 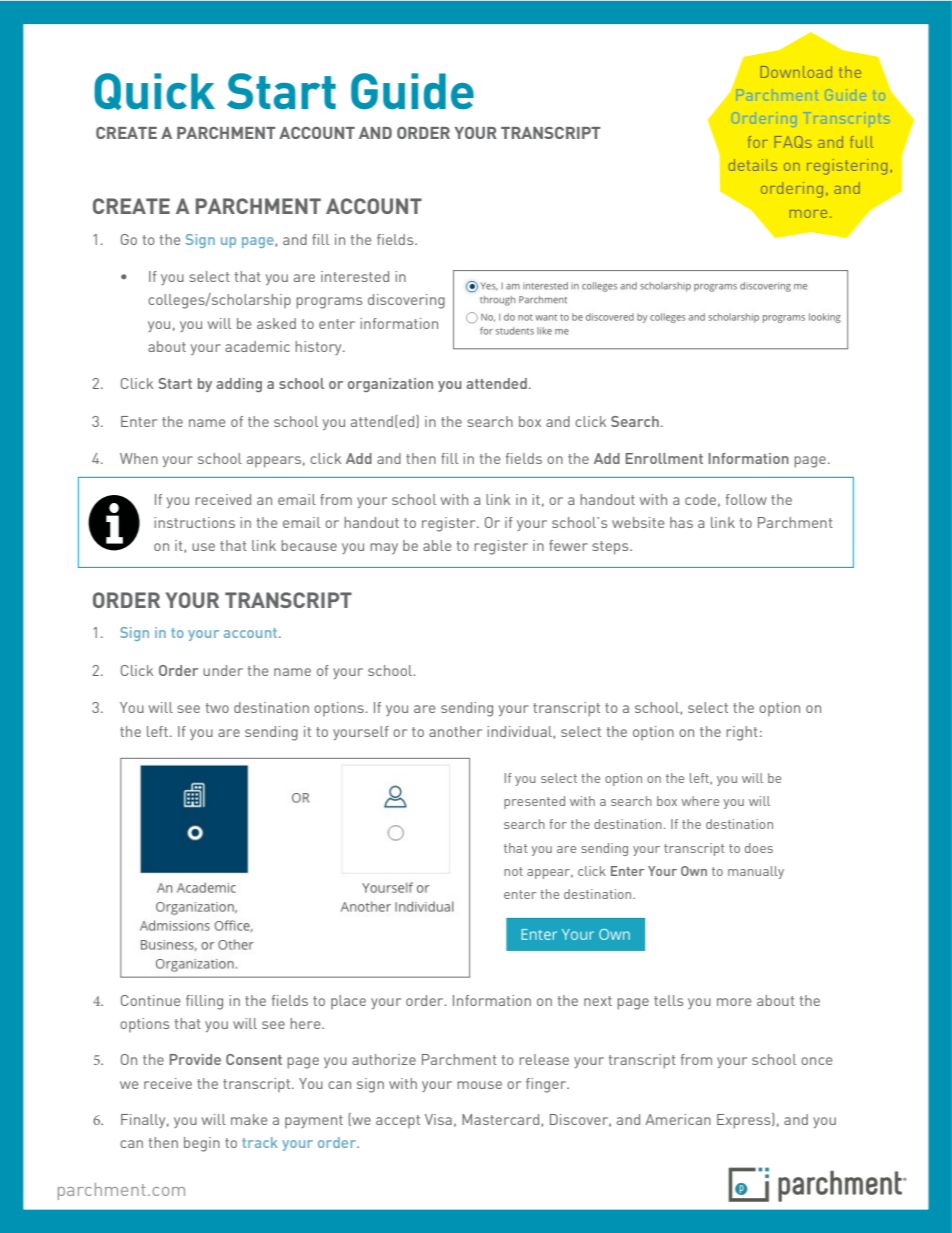 I want to click on Quick, so click(x=154, y=91).
